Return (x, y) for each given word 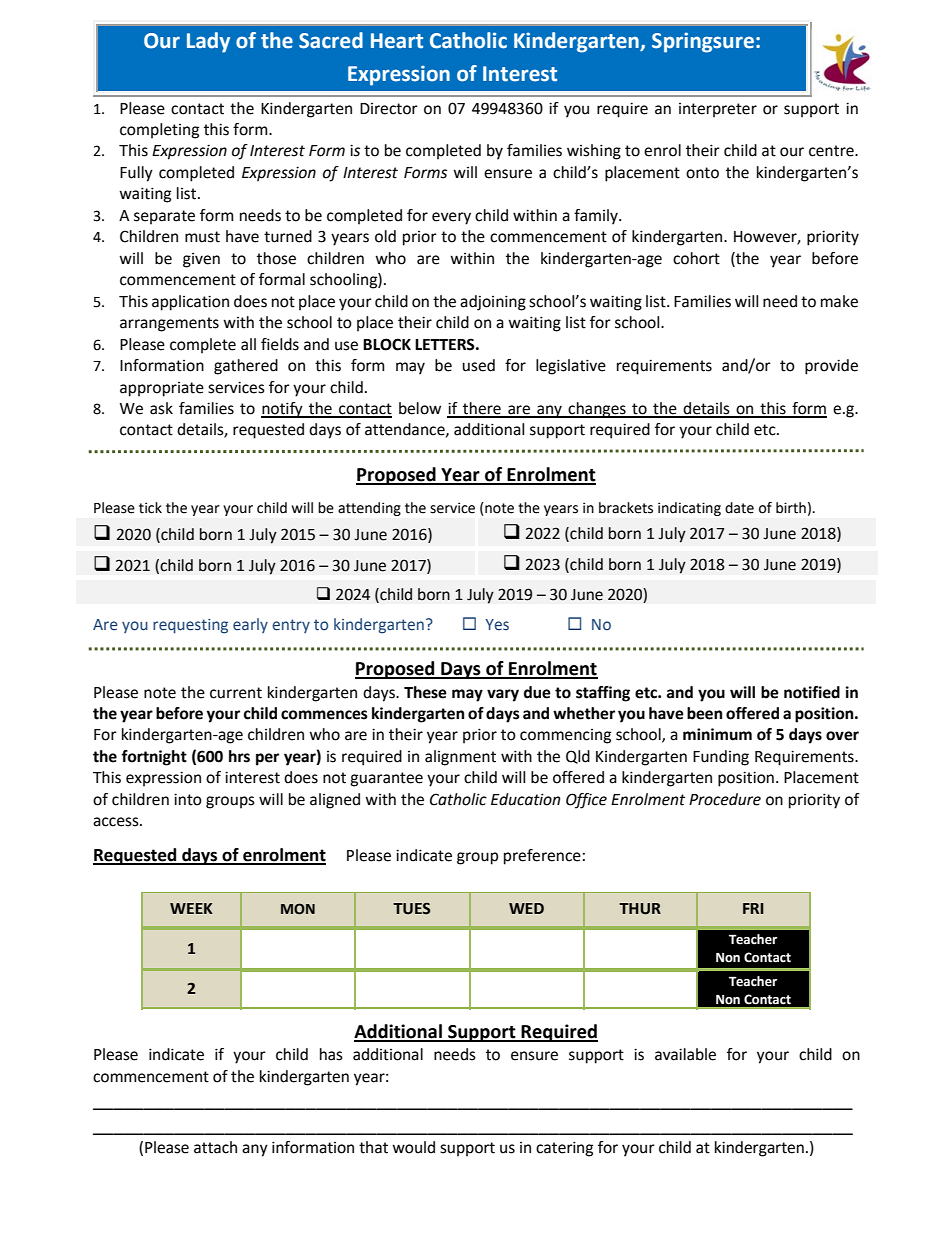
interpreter (718, 110)
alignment (460, 758)
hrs (239, 756)
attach (215, 1147)
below (420, 408)
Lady (208, 42)
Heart (397, 41)
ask (161, 408)
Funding (721, 758)
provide (831, 367)
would (413, 1147)
